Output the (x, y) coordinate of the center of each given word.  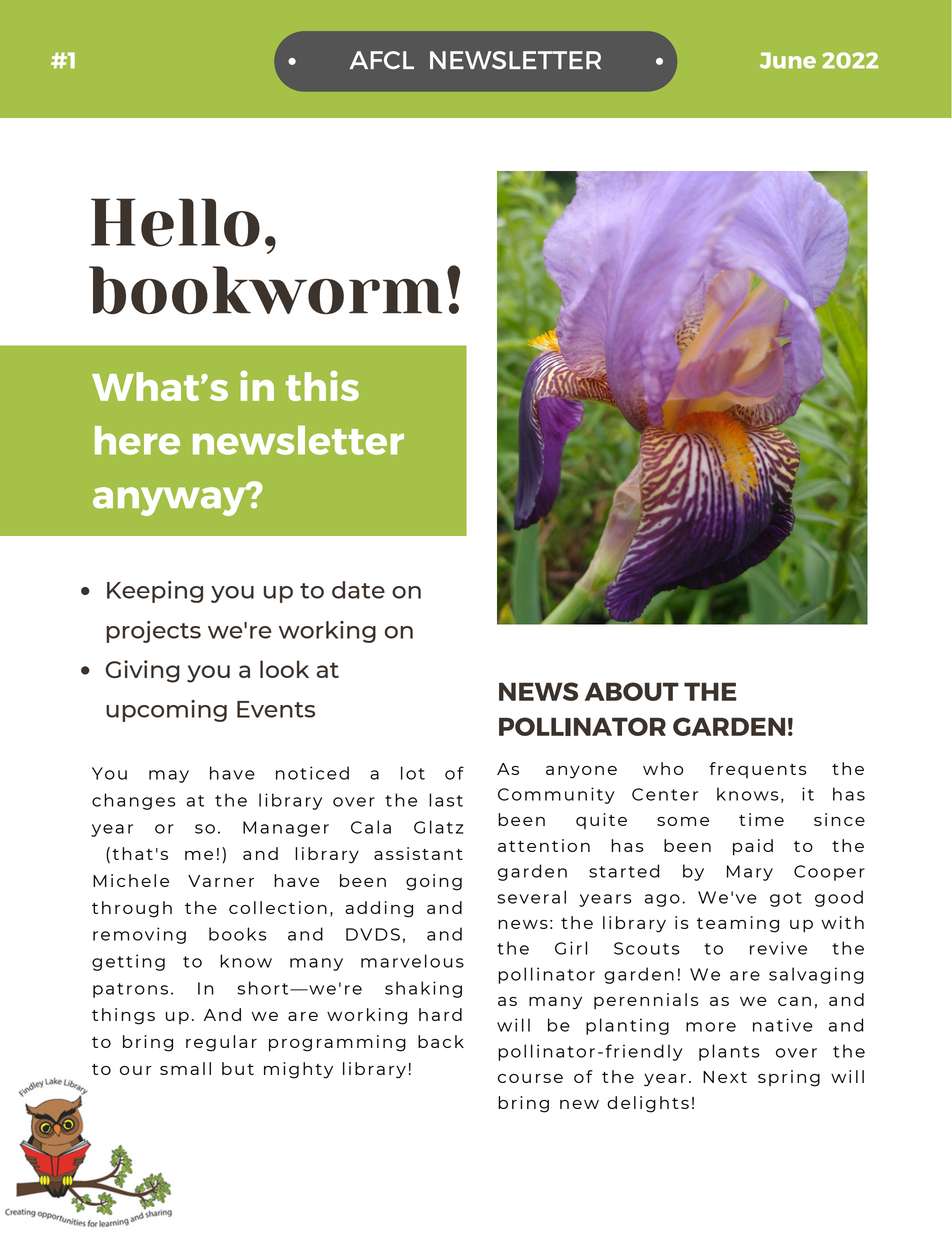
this (322, 385)
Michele (131, 880)
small (185, 1068)
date (358, 590)
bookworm (265, 290)
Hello (175, 222)
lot (413, 773)
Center (665, 794)
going (434, 882)
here (137, 440)
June (788, 60)
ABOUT (632, 691)
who (663, 768)
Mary (750, 873)
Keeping (155, 592)
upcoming (166, 711)
